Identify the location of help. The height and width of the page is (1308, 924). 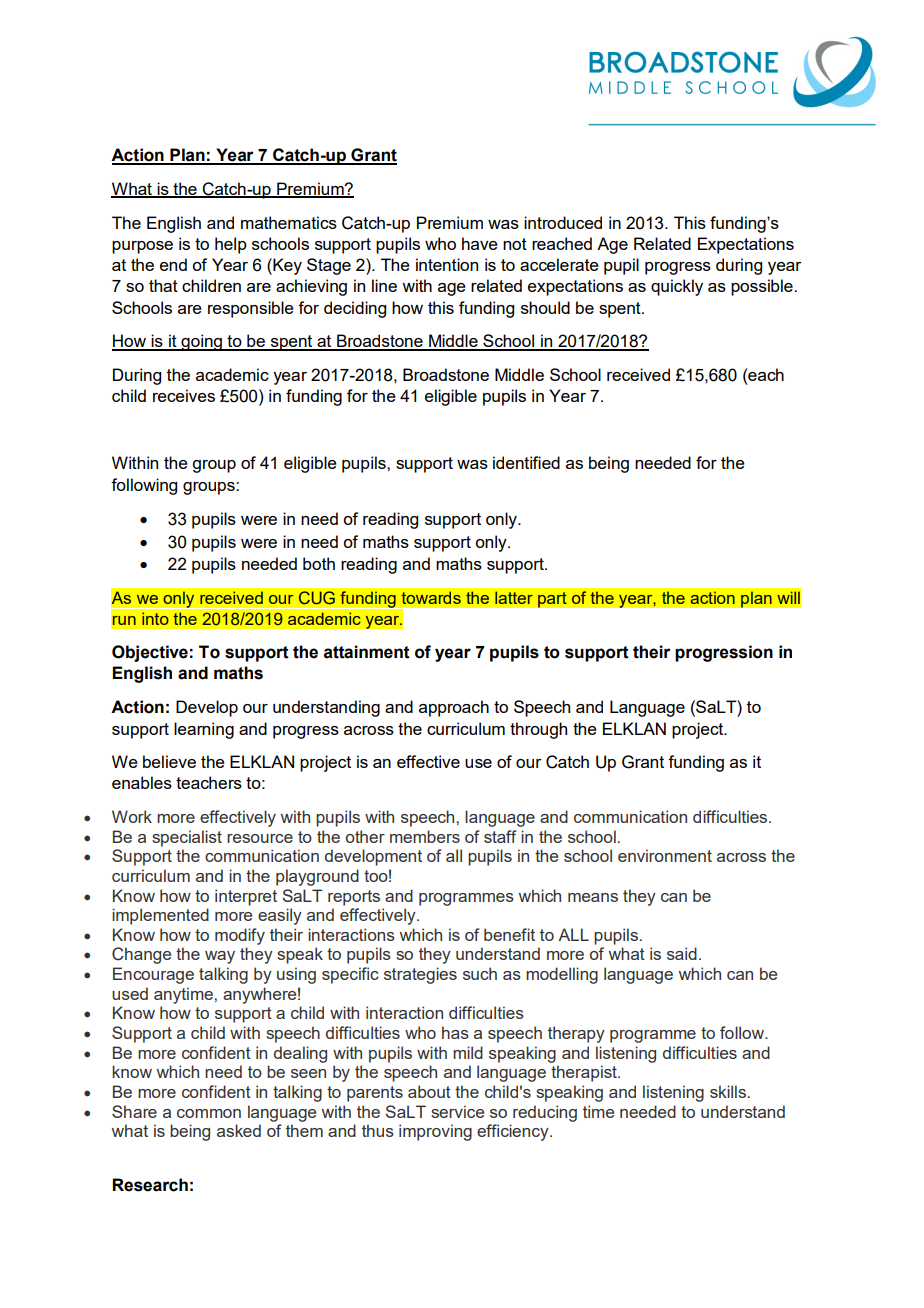
(231, 245).
